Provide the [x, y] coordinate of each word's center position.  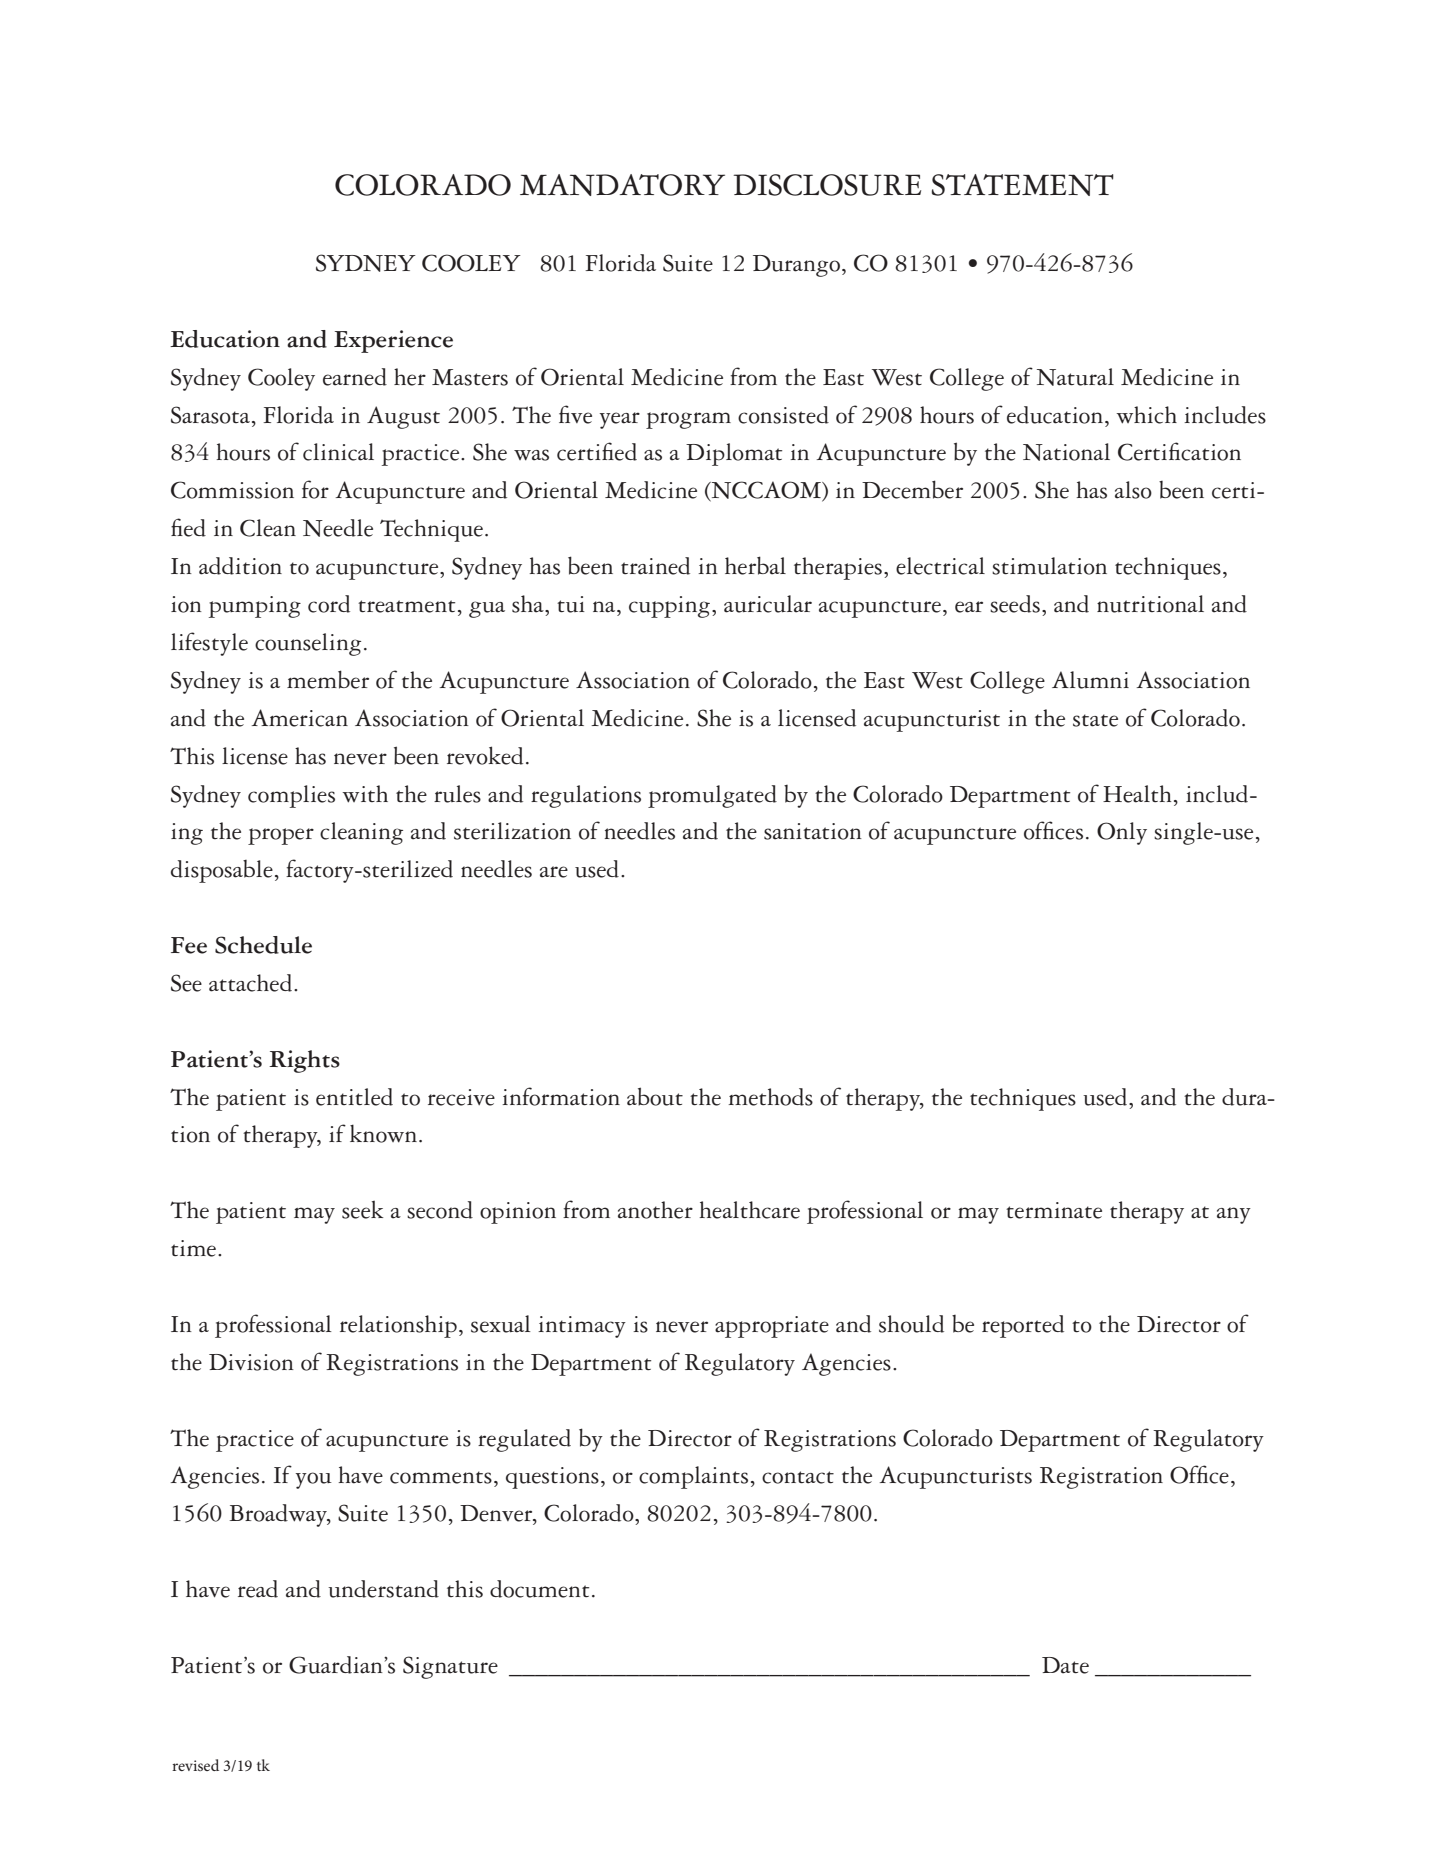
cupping [669, 607]
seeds [1015, 604]
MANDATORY [622, 185]
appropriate [772, 1327]
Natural [1075, 377]
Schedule [263, 945]
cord [329, 604]
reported [1023, 1326]
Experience [393, 341]
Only [1122, 833]
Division [251, 1362]
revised [195, 1765]
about [655, 1096]
